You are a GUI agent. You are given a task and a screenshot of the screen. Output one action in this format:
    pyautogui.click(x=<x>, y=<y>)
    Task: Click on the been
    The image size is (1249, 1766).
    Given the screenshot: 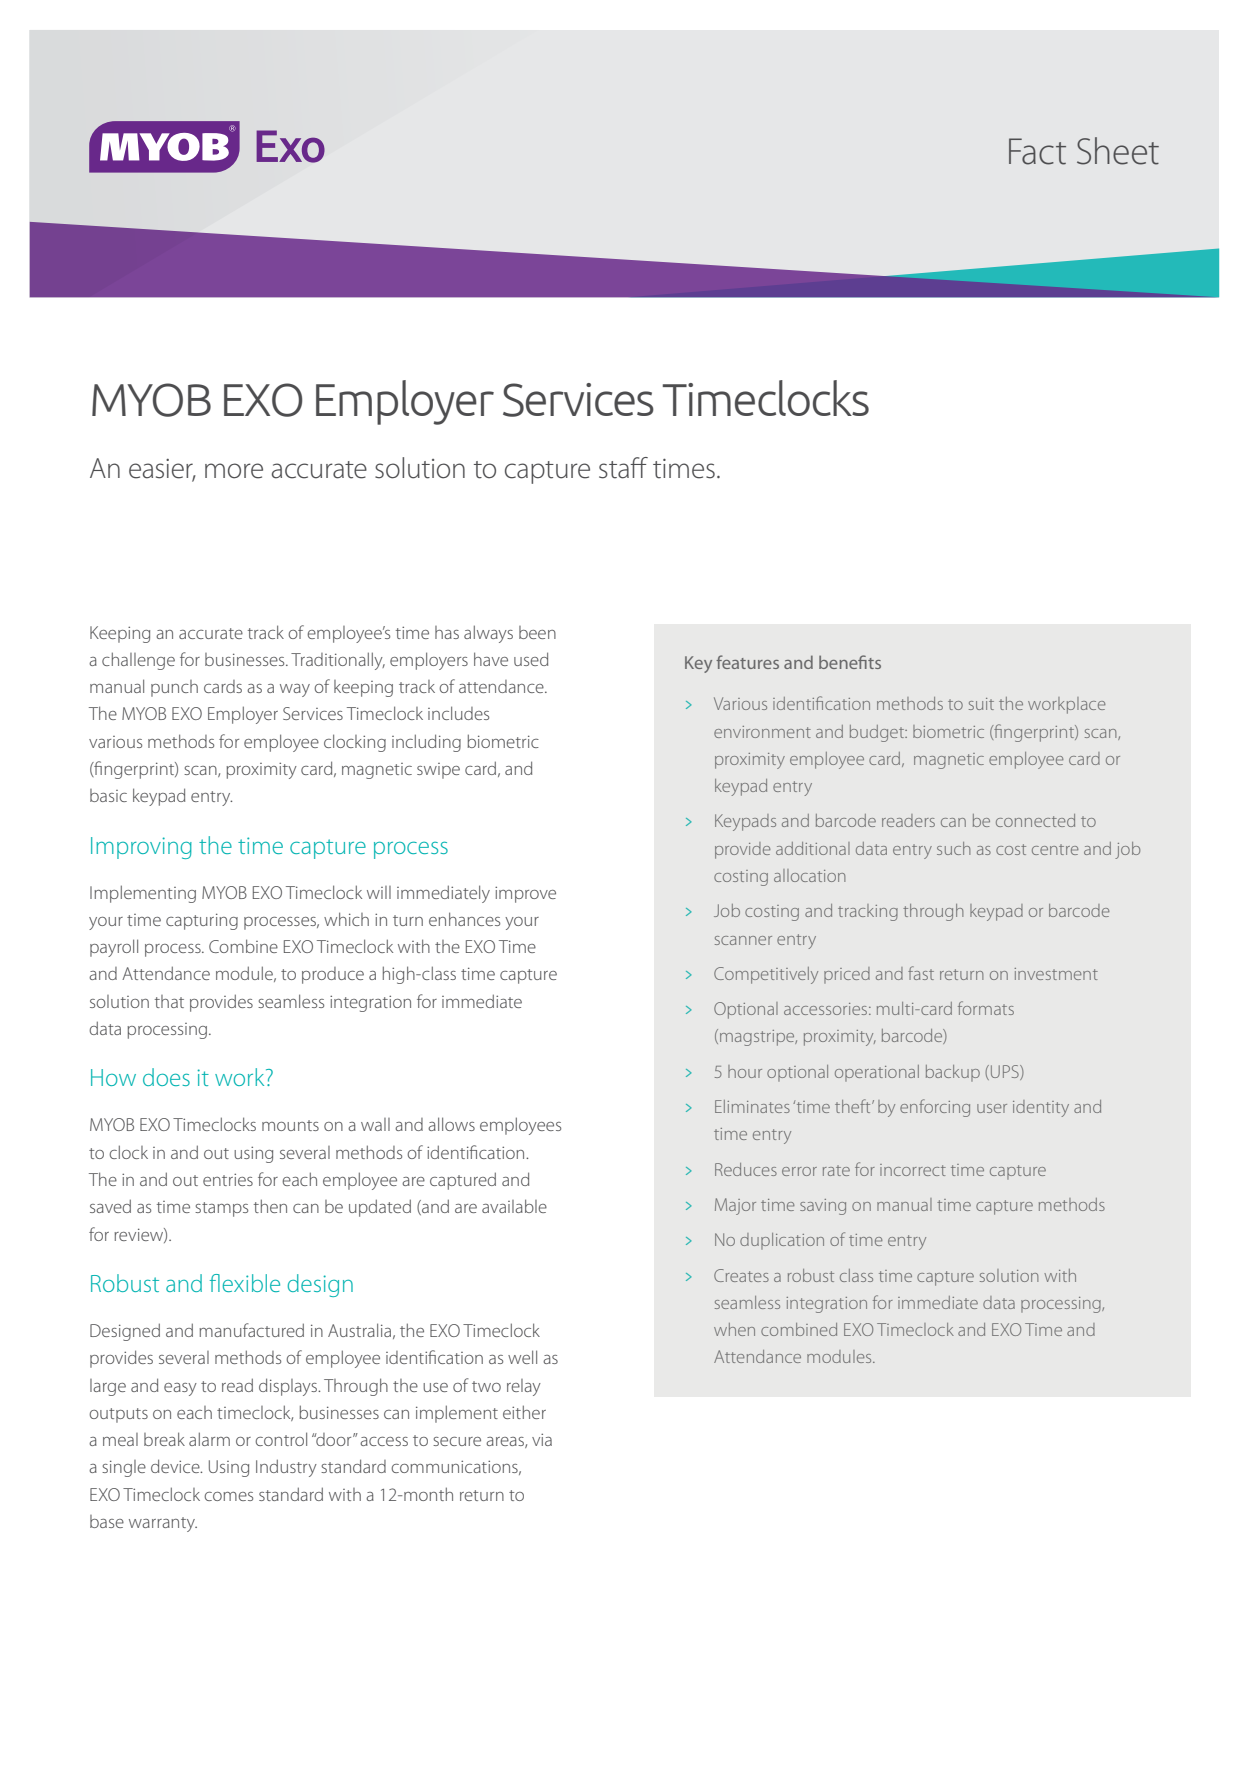 What is the action you would take?
    pyautogui.click(x=537, y=632)
